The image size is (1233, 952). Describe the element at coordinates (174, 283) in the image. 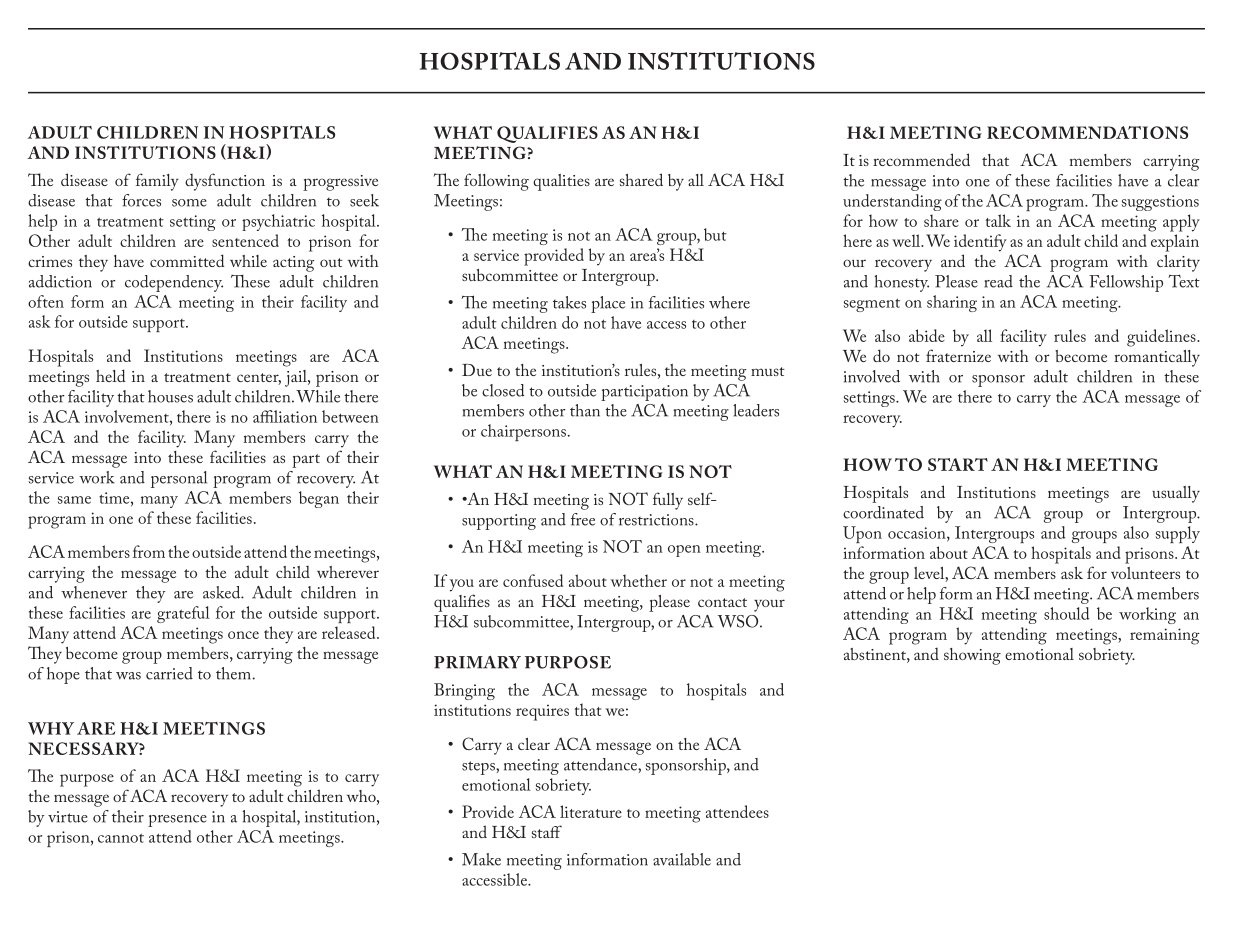

I see `codependency` at that location.
